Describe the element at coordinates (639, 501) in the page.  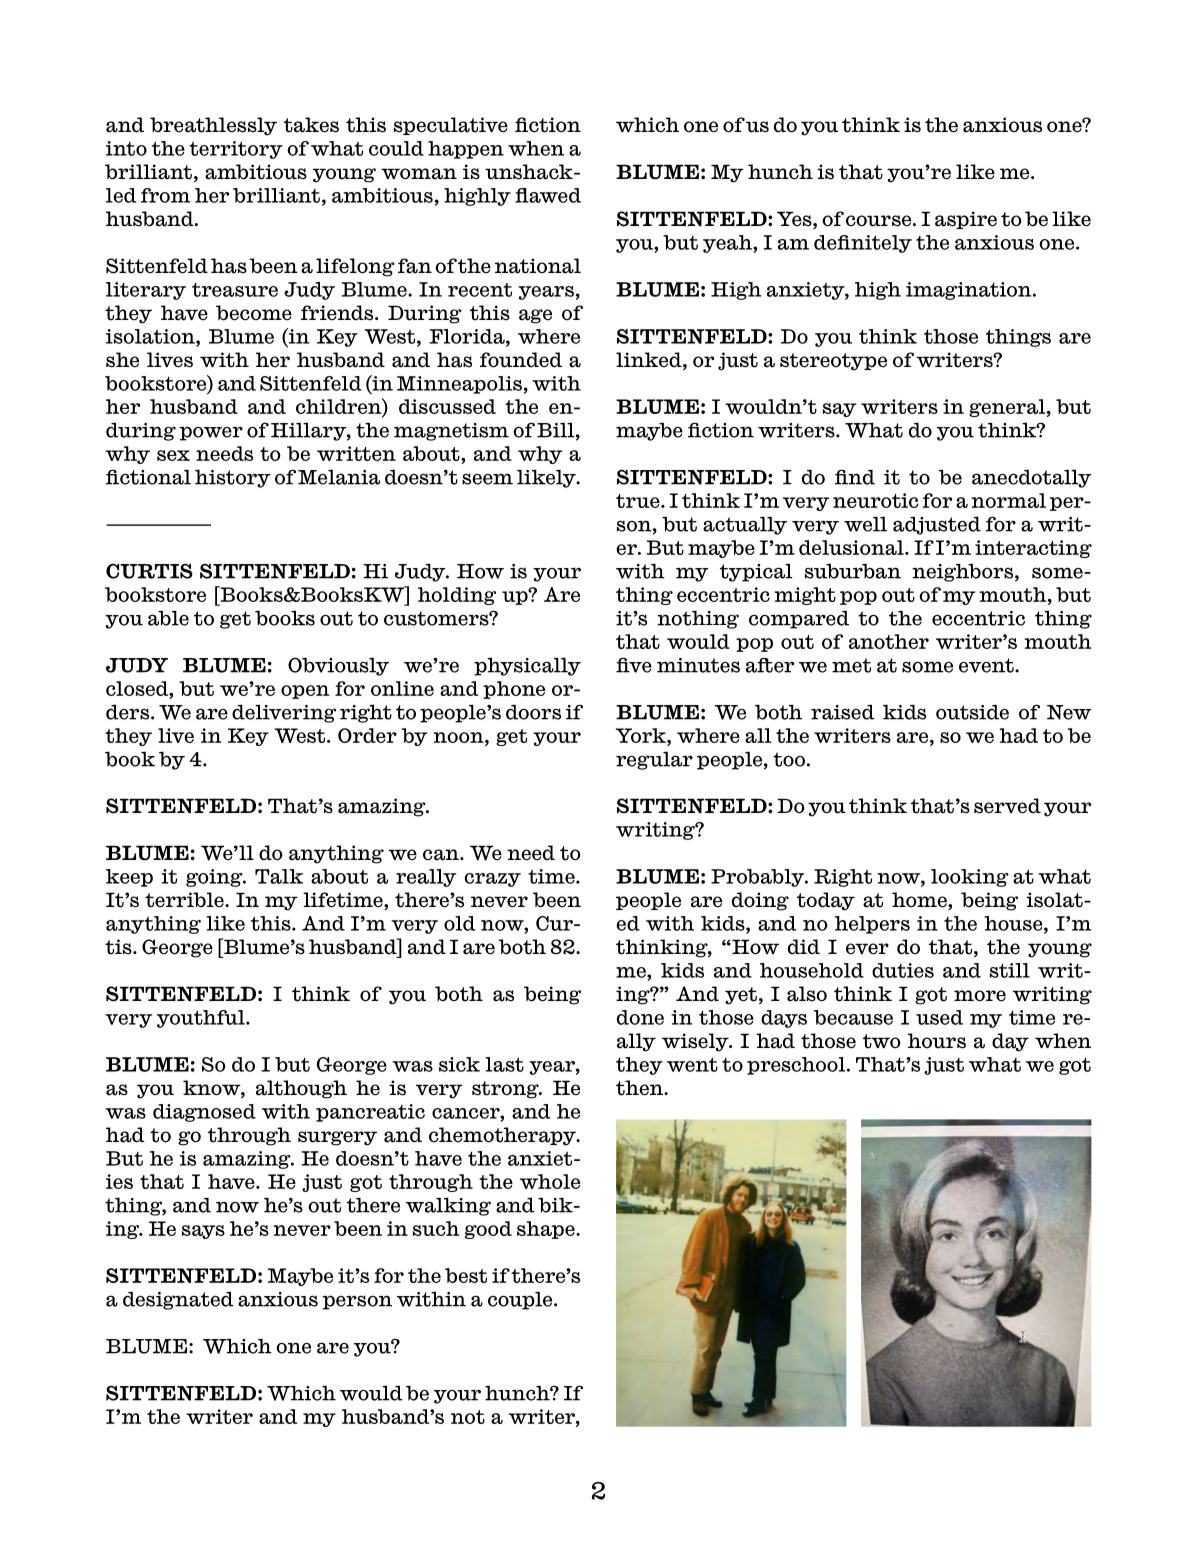
I see `true` at that location.
